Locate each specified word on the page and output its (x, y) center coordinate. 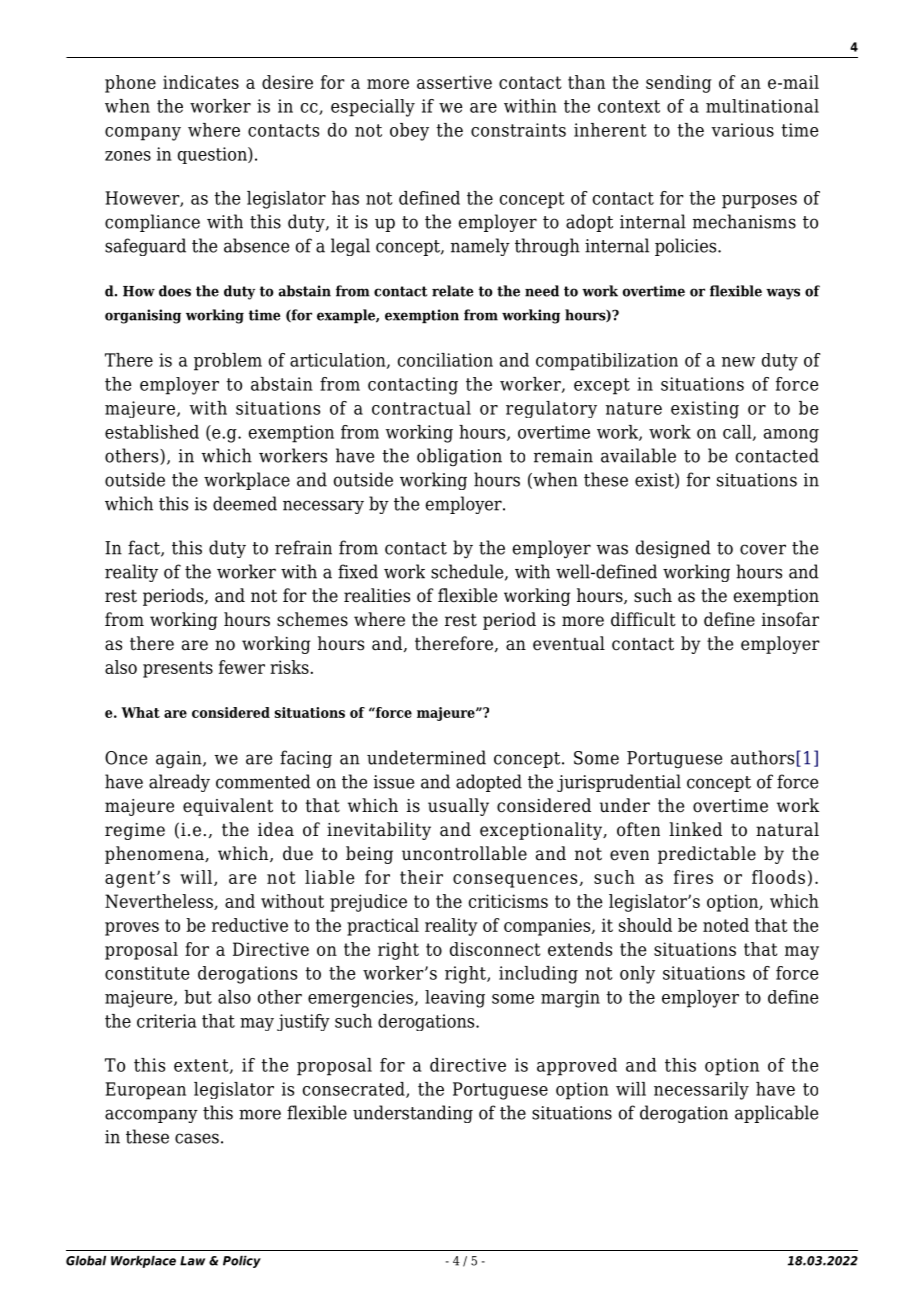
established (152, 432)
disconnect (495, 949)
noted (726, 925)
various (742, 130)
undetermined (426, 757)
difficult (643, 619)
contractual (421, 408)
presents (178, 669)
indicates (201, 82)
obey (409, 132)
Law (192, 1261)
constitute (147, 973)
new (738, 362)
